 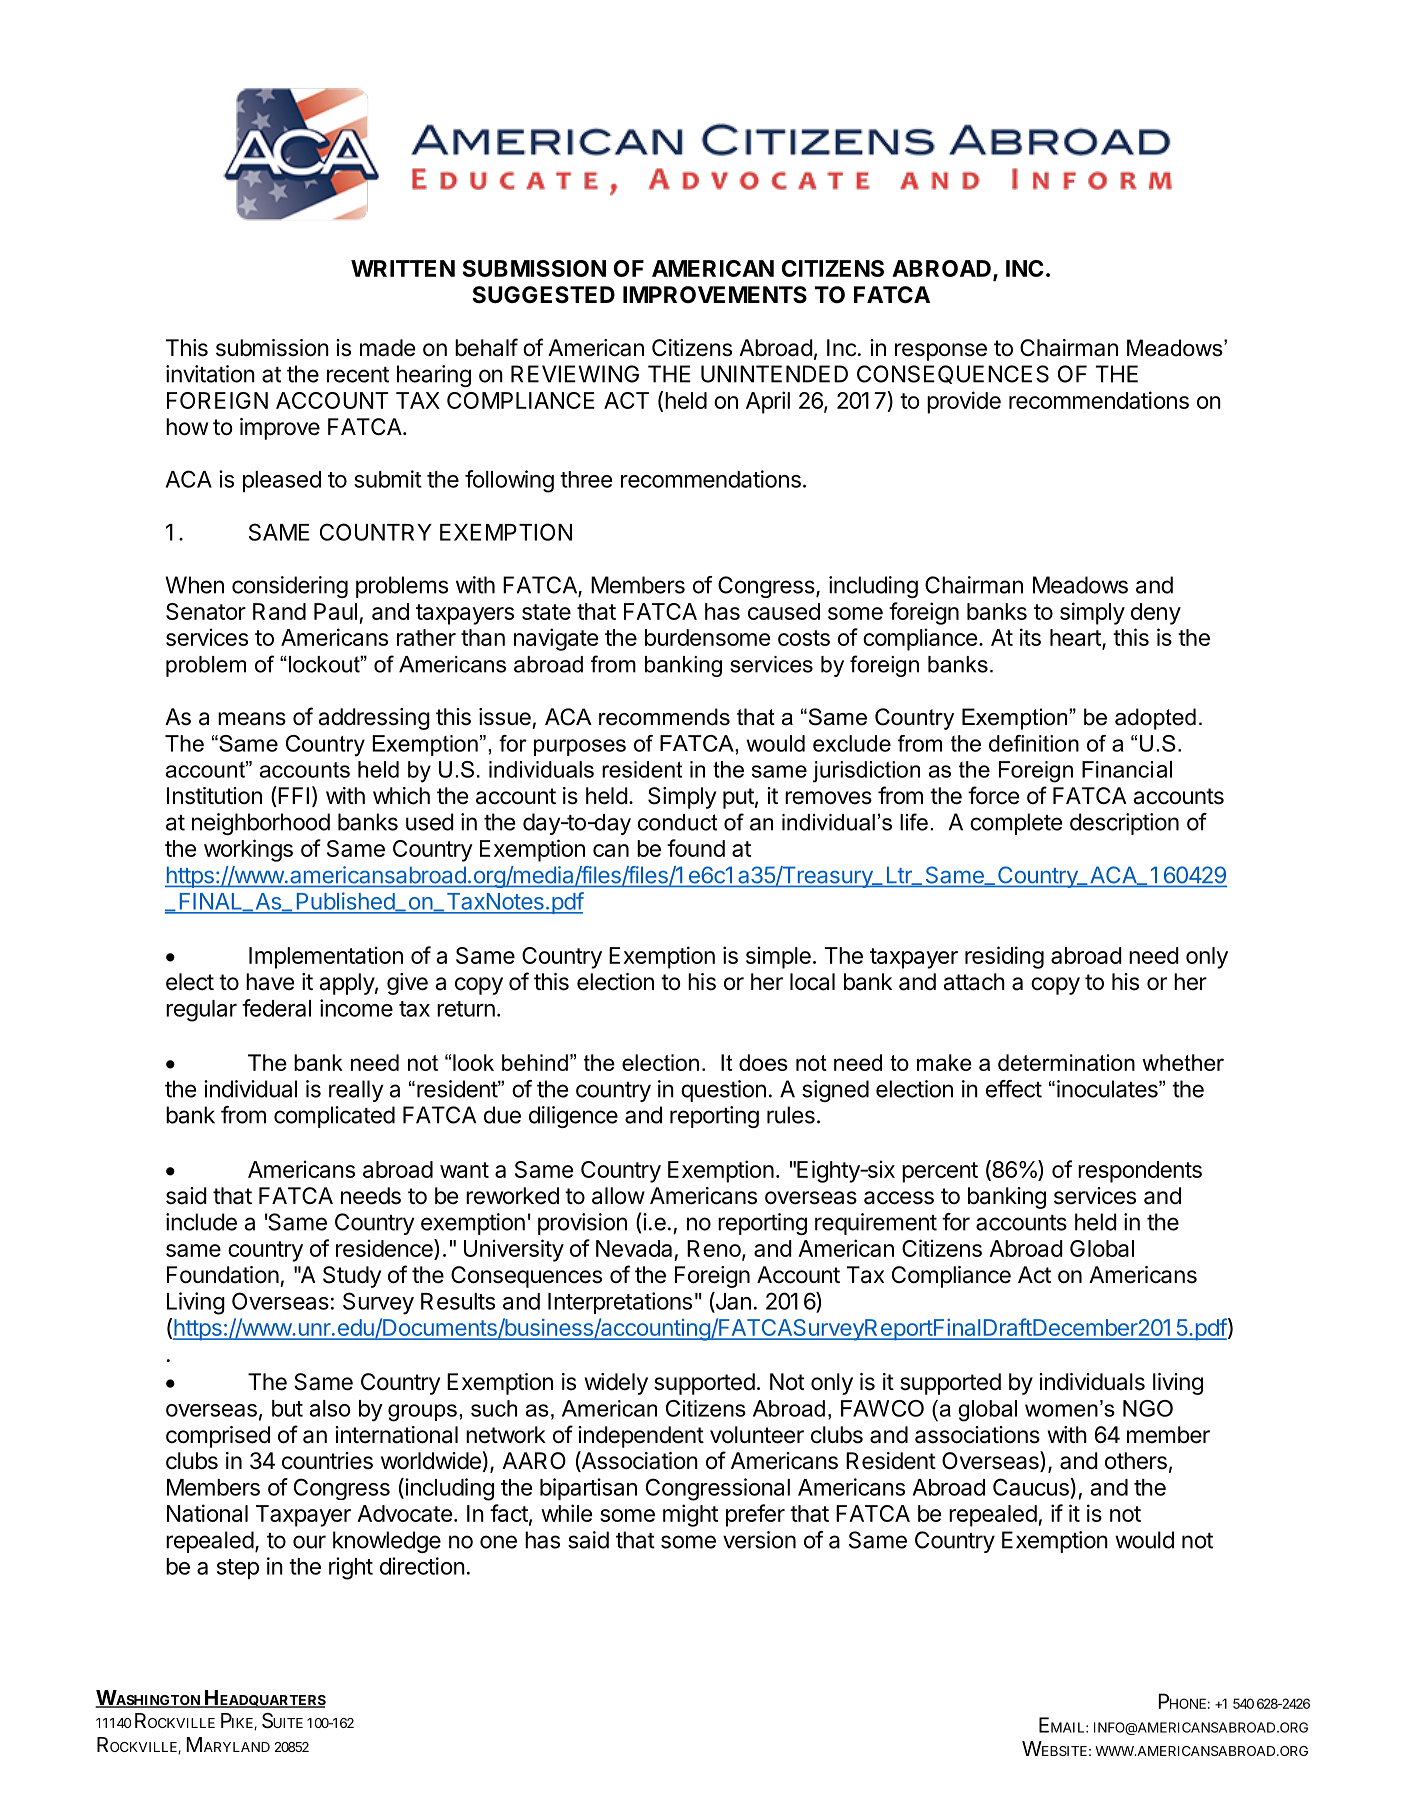 What do you see at coordinates (387, 348) in the page?
I see `made` at bounding box center [387, 348].
